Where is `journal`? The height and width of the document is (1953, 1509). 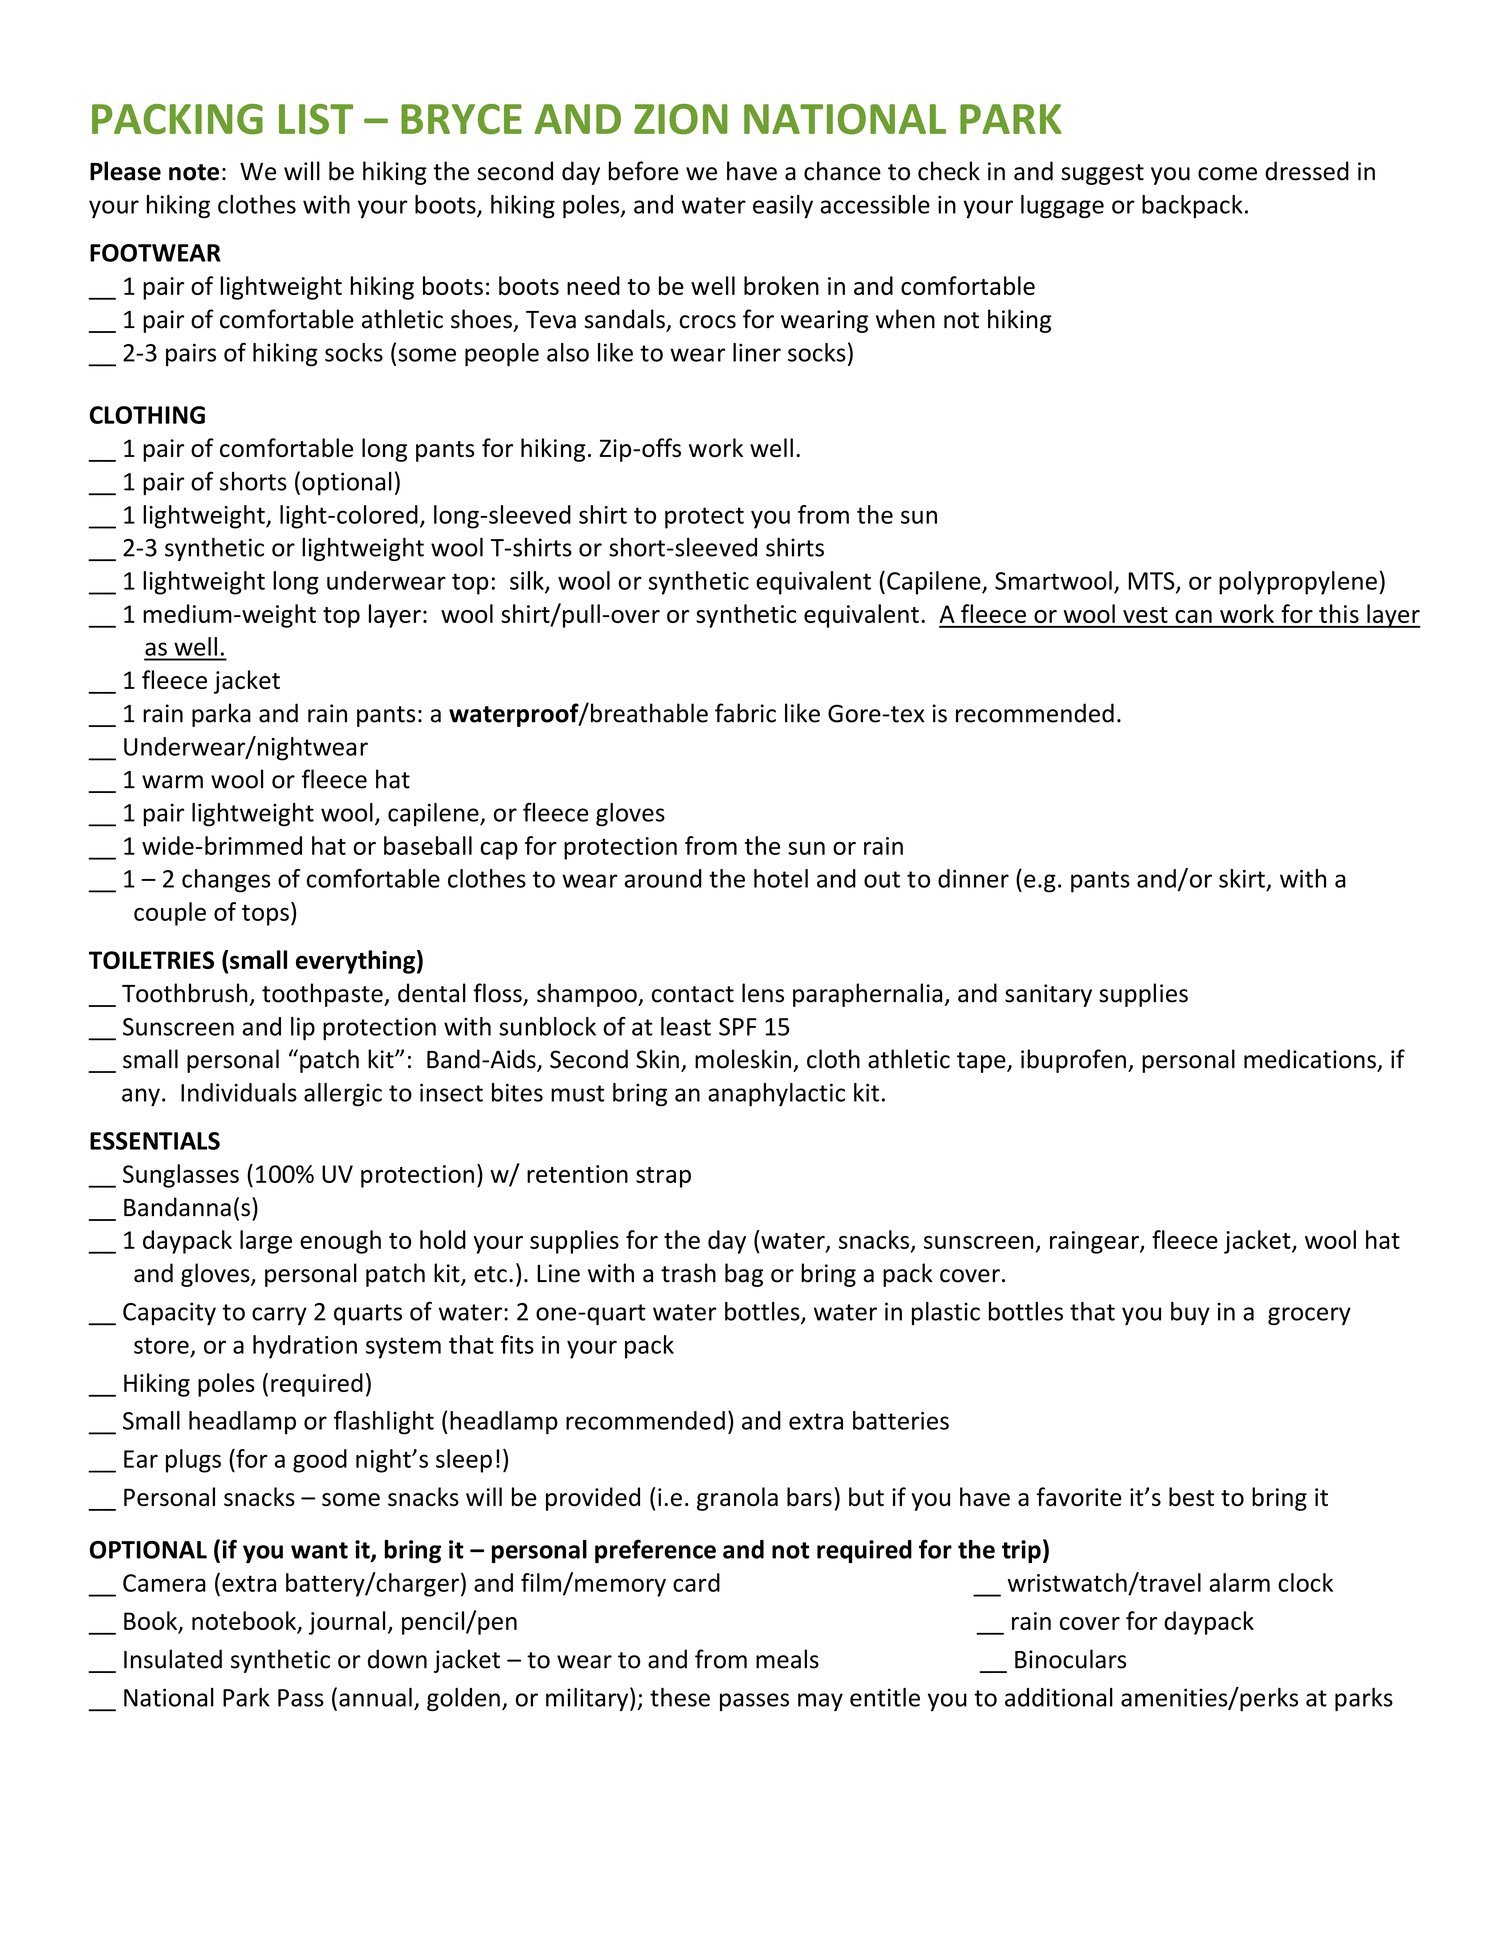 journal is located at coordinates (347, 1623).
